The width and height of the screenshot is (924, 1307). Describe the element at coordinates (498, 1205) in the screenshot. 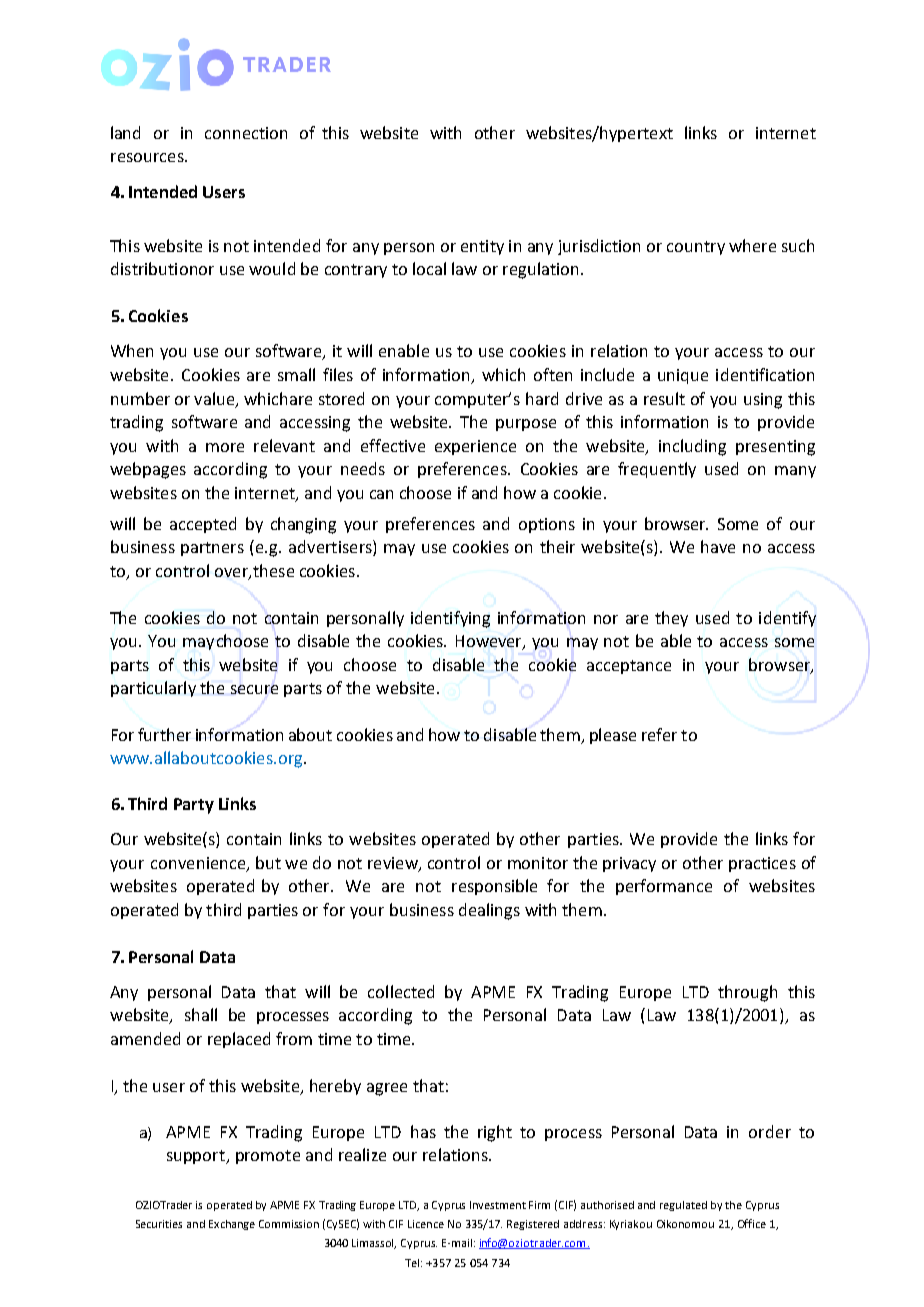

I see `Investment` at that location.
